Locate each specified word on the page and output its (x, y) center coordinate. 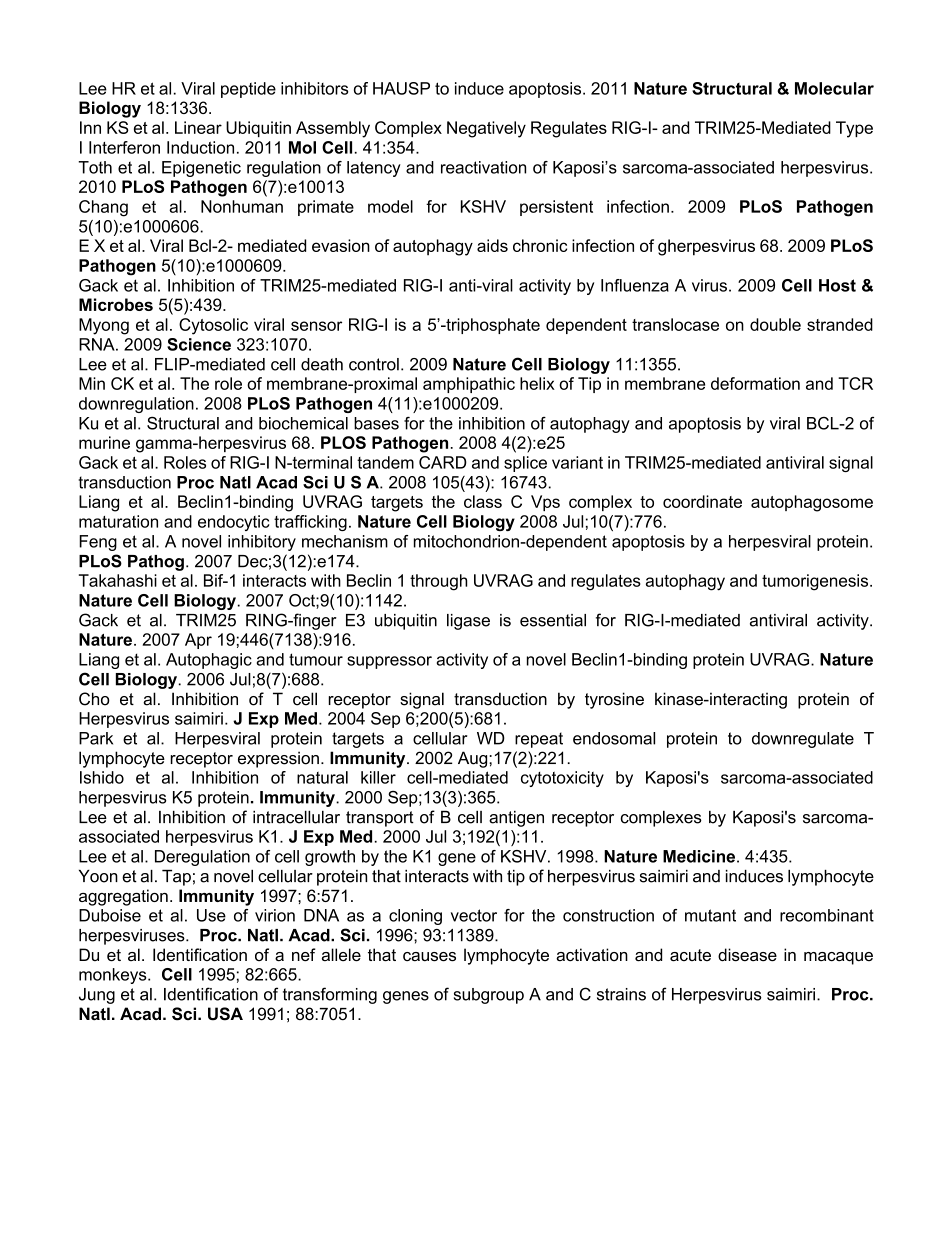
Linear (198, 127)
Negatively (486, 129)
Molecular (834, 88)
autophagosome (812, 503)
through (439, 582)
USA (225, 1014)
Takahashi (118, 580)
